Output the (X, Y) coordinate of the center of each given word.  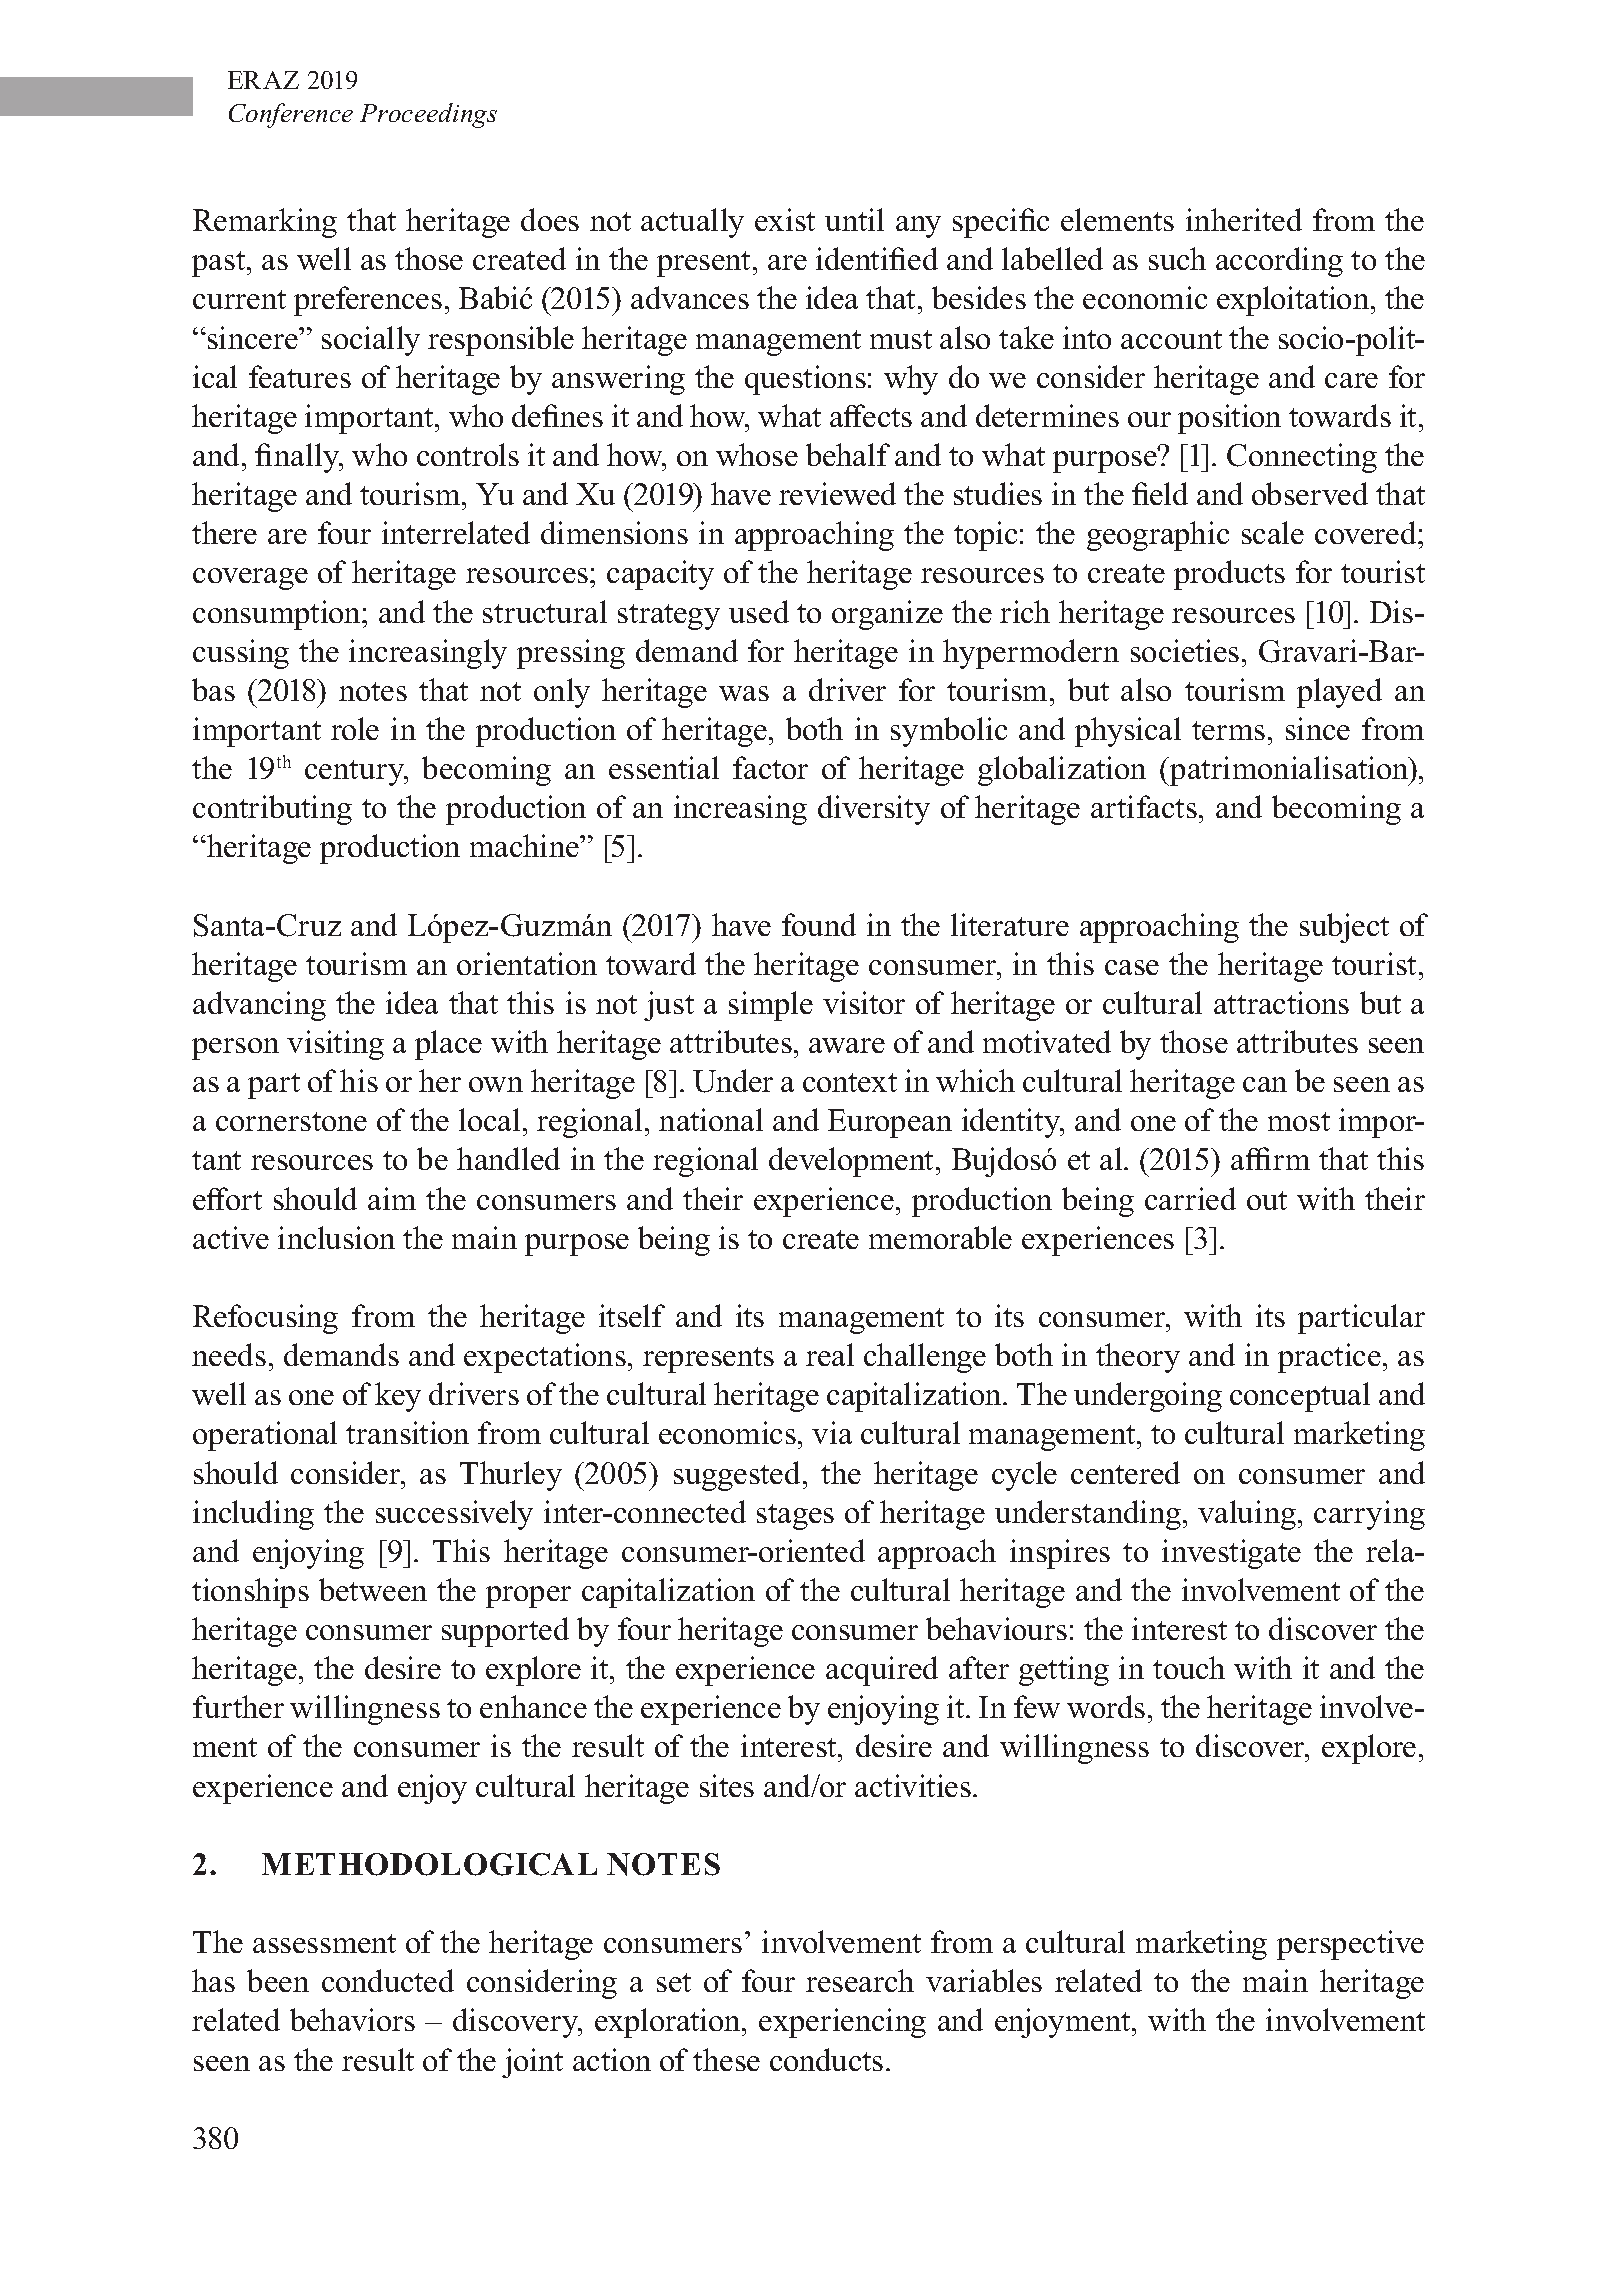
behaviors (352, 2019)
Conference (291, 115)
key (398, 1397)
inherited (1244, 219)
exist (785, 219)
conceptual (1300, 1397)
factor (770, 767)
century (356, 773)
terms (1228, 730)
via (832, 1432)
